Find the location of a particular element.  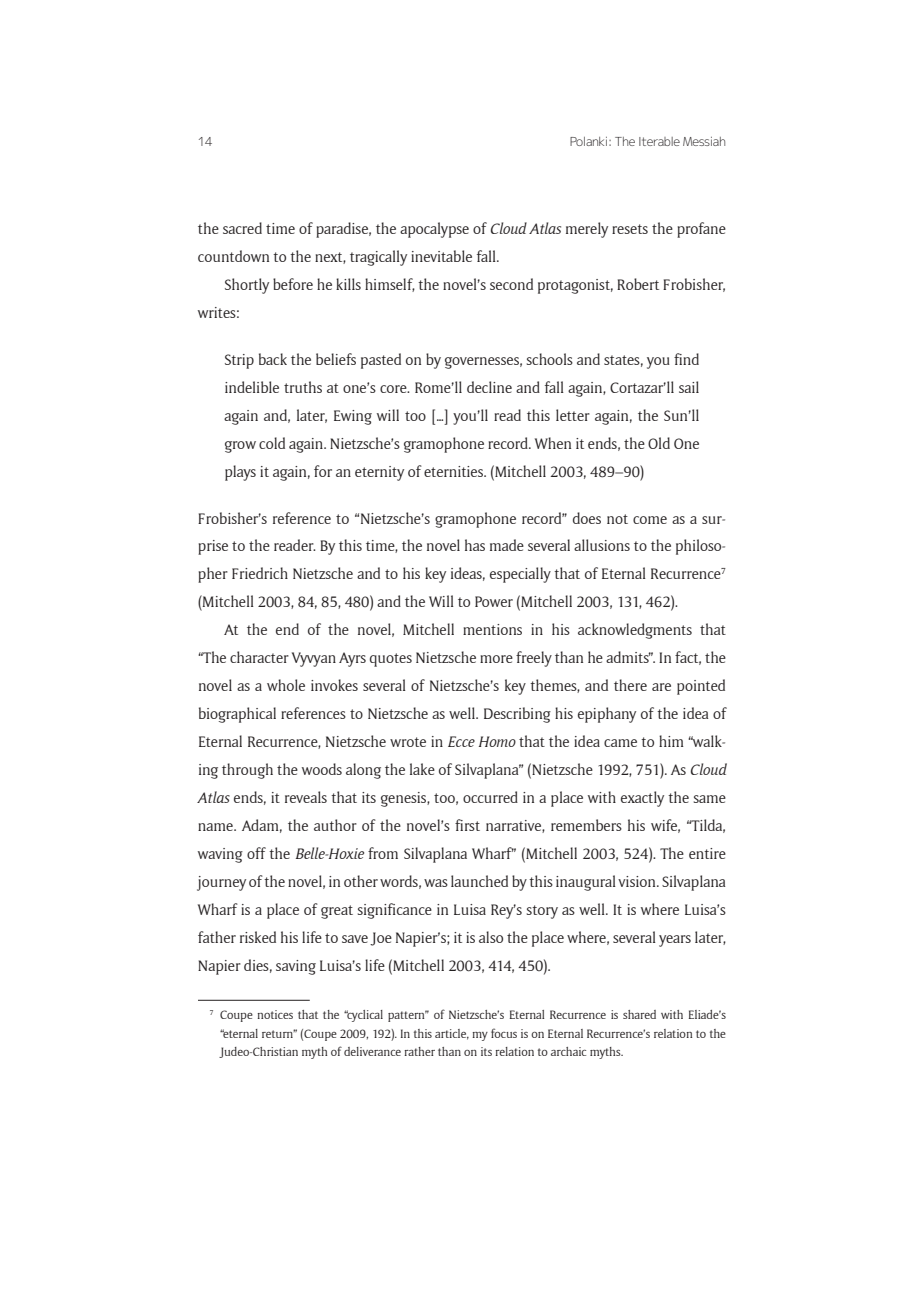

shared is located at coordinates (639, 1014).
